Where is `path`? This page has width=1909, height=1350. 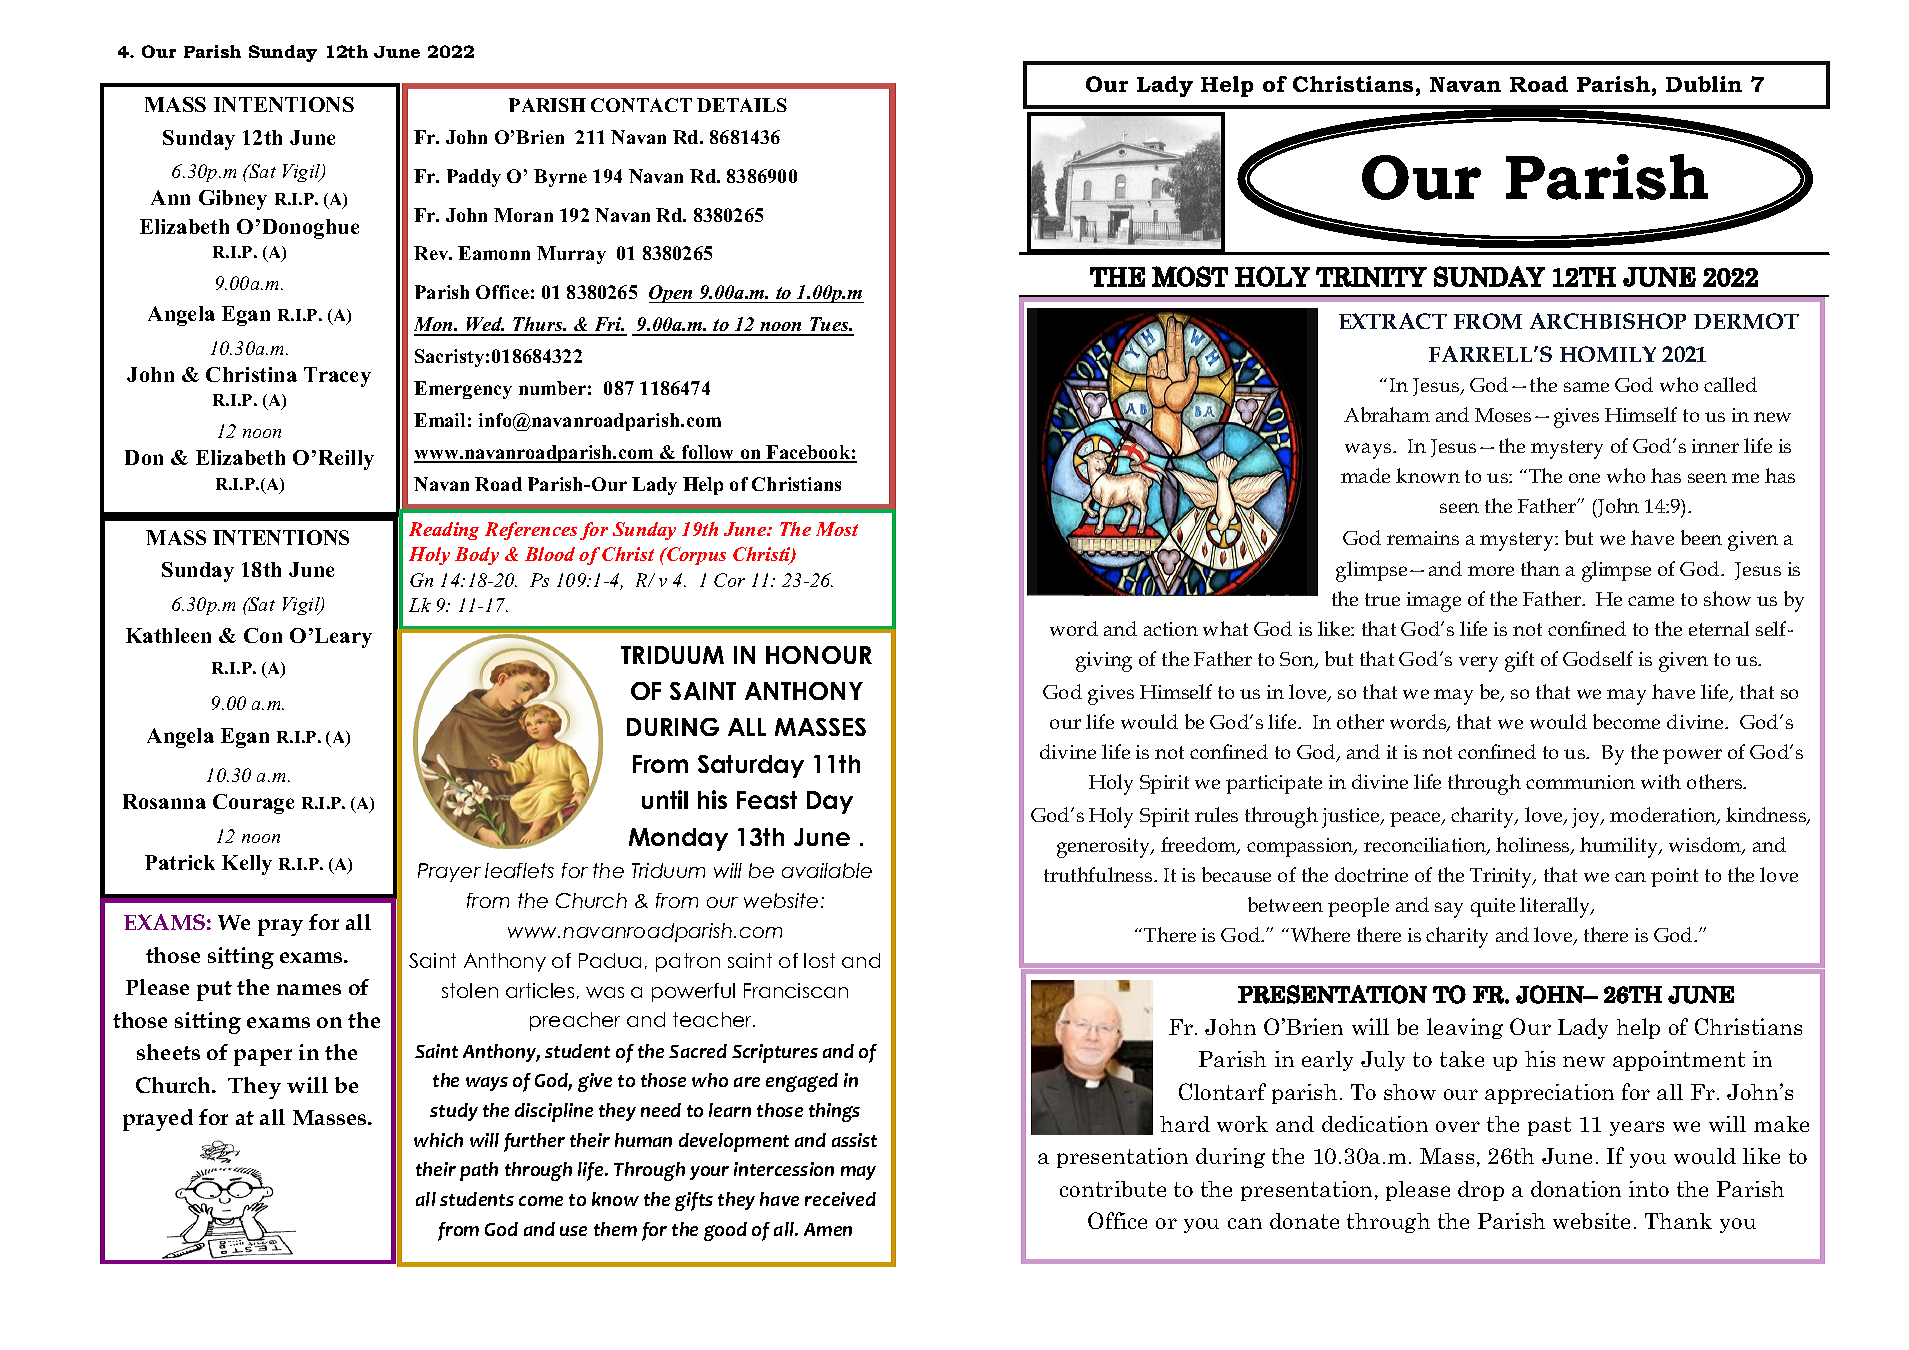 path is located at coordinates (479, 1171).
